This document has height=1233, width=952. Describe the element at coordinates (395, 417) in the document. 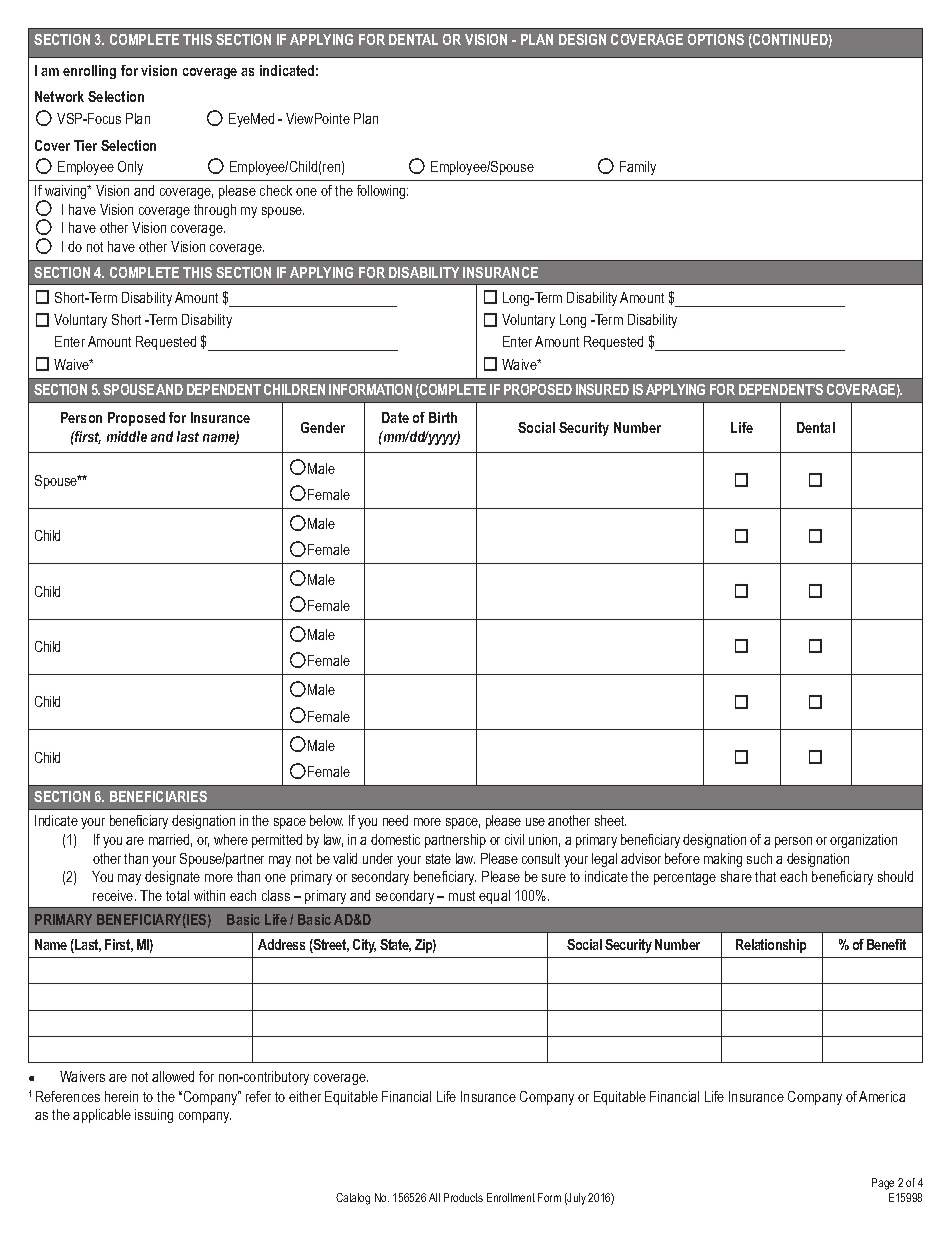

I see `Date` at that location.
